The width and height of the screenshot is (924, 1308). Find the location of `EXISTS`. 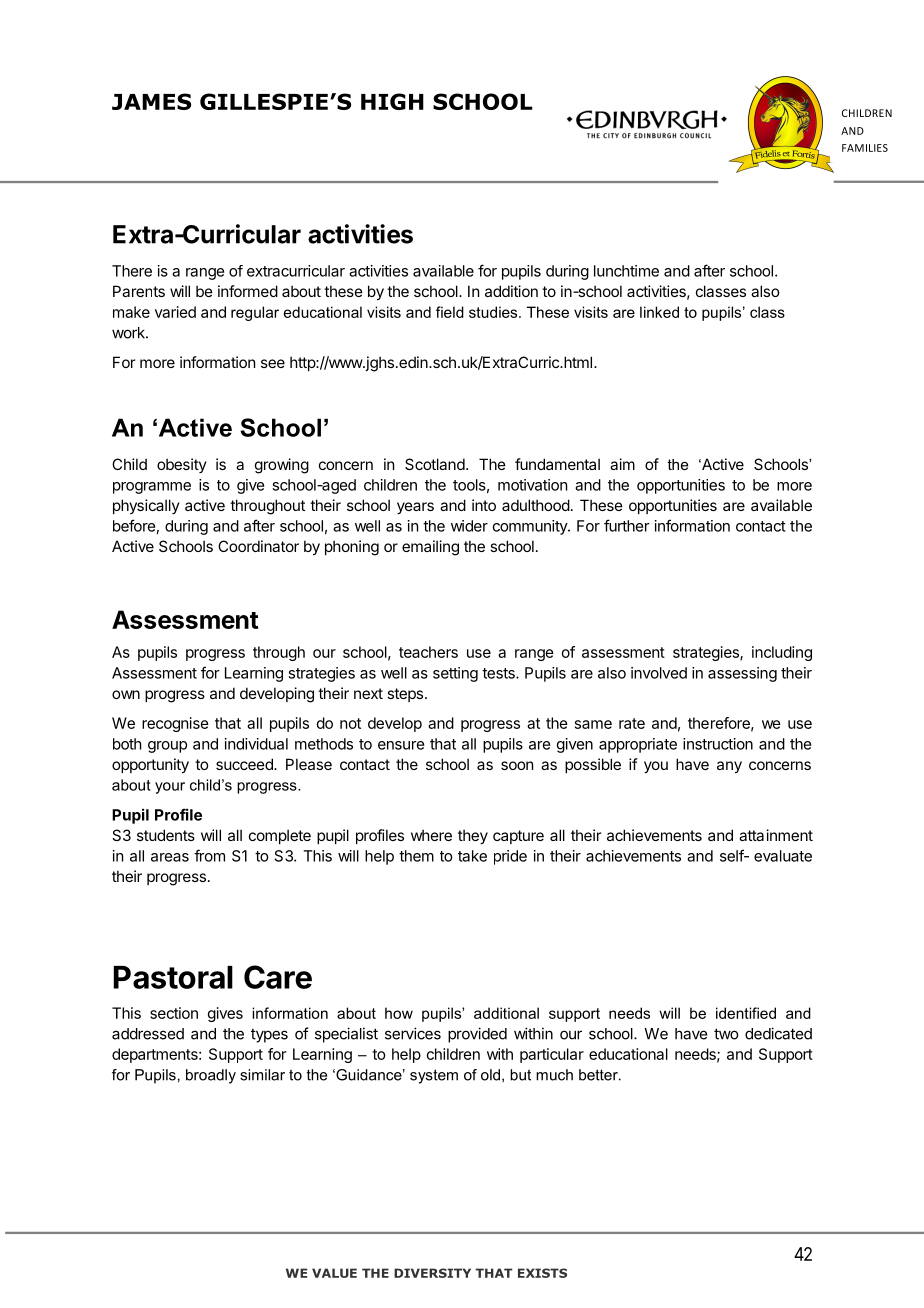

EXISTS is located at coordinates (542, 1273).
